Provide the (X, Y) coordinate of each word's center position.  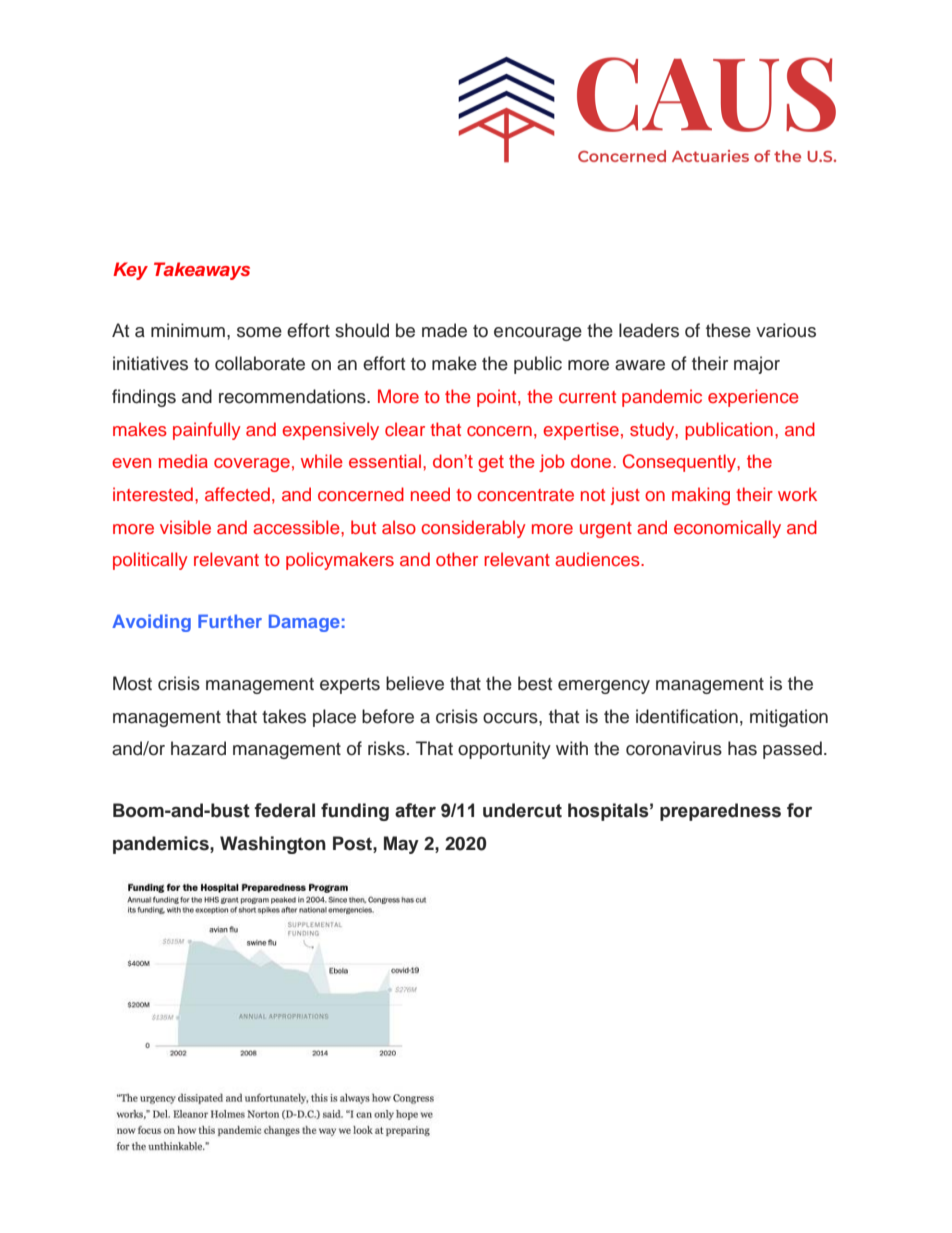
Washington (273, 845)
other (457, 559)
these (728, 330)
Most (132, 683)
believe (415, 683)
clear (405, 429)
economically (727, 529)
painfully (207, 431)
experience (753, 398)
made (444, 330)
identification (687, 716)
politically (150, 561)
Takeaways (202, 271)
